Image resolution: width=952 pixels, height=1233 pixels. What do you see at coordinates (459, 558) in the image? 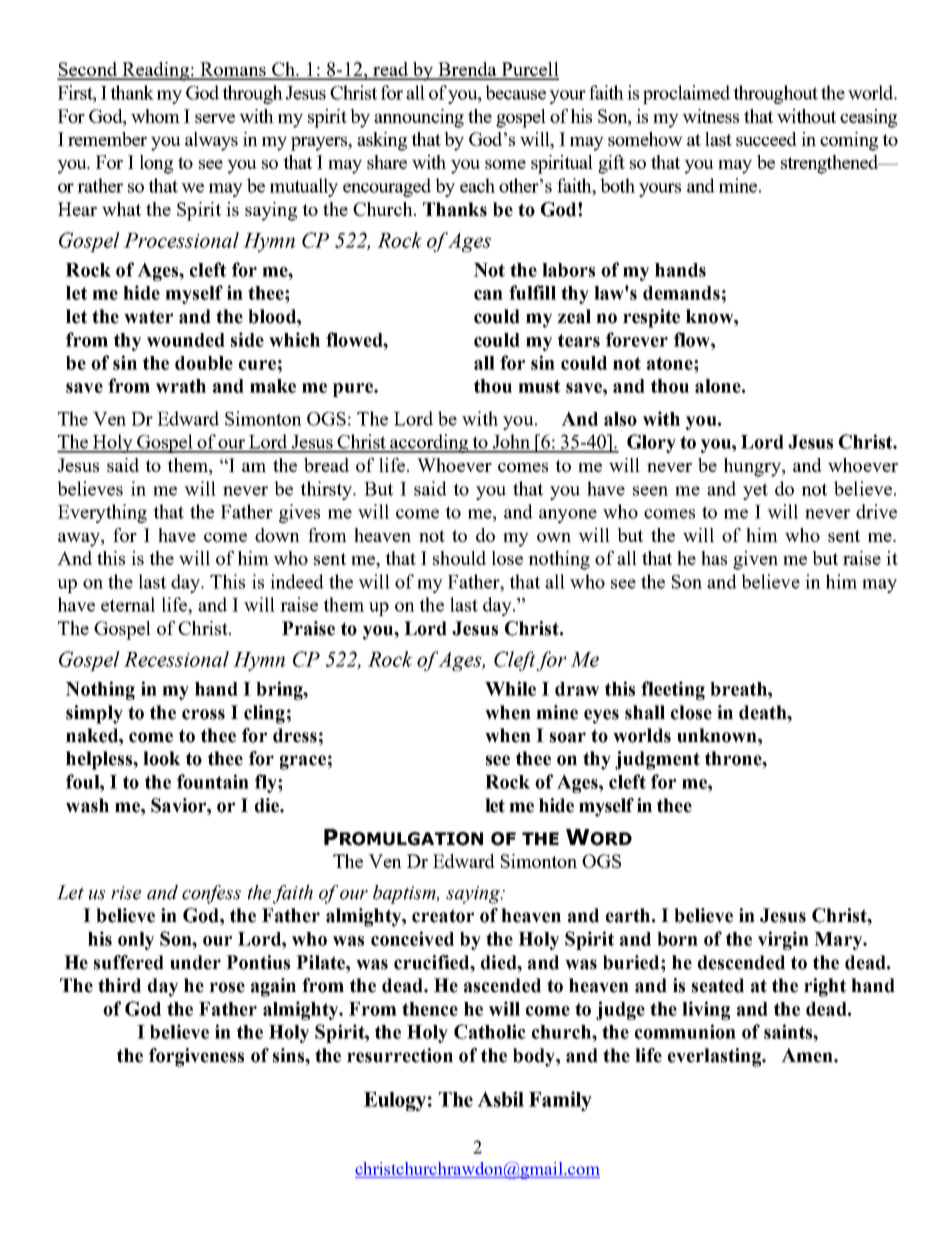
I see `should` at bounding box center [459, 558].
